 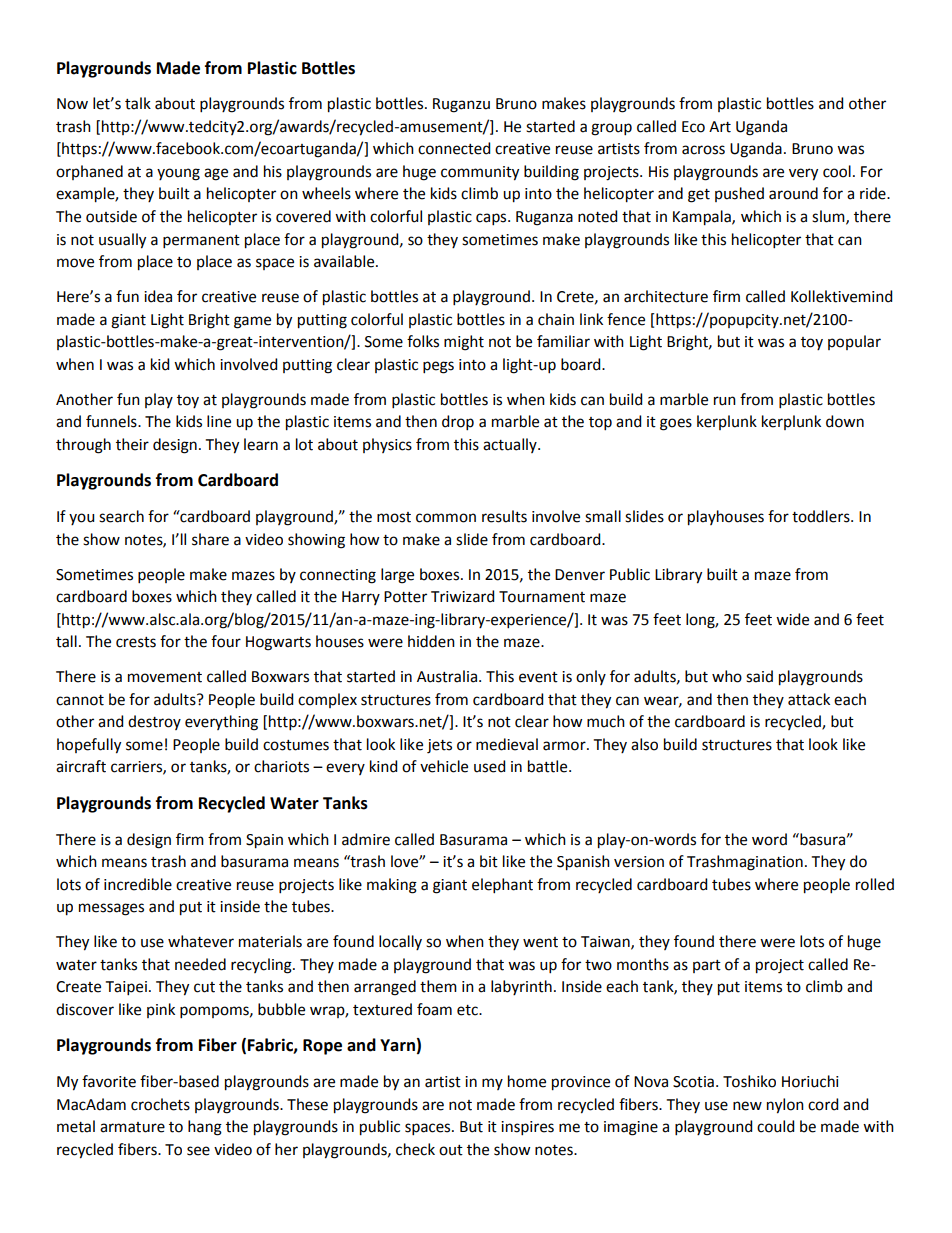 I want to click on across, so click(x=703, y=150).
